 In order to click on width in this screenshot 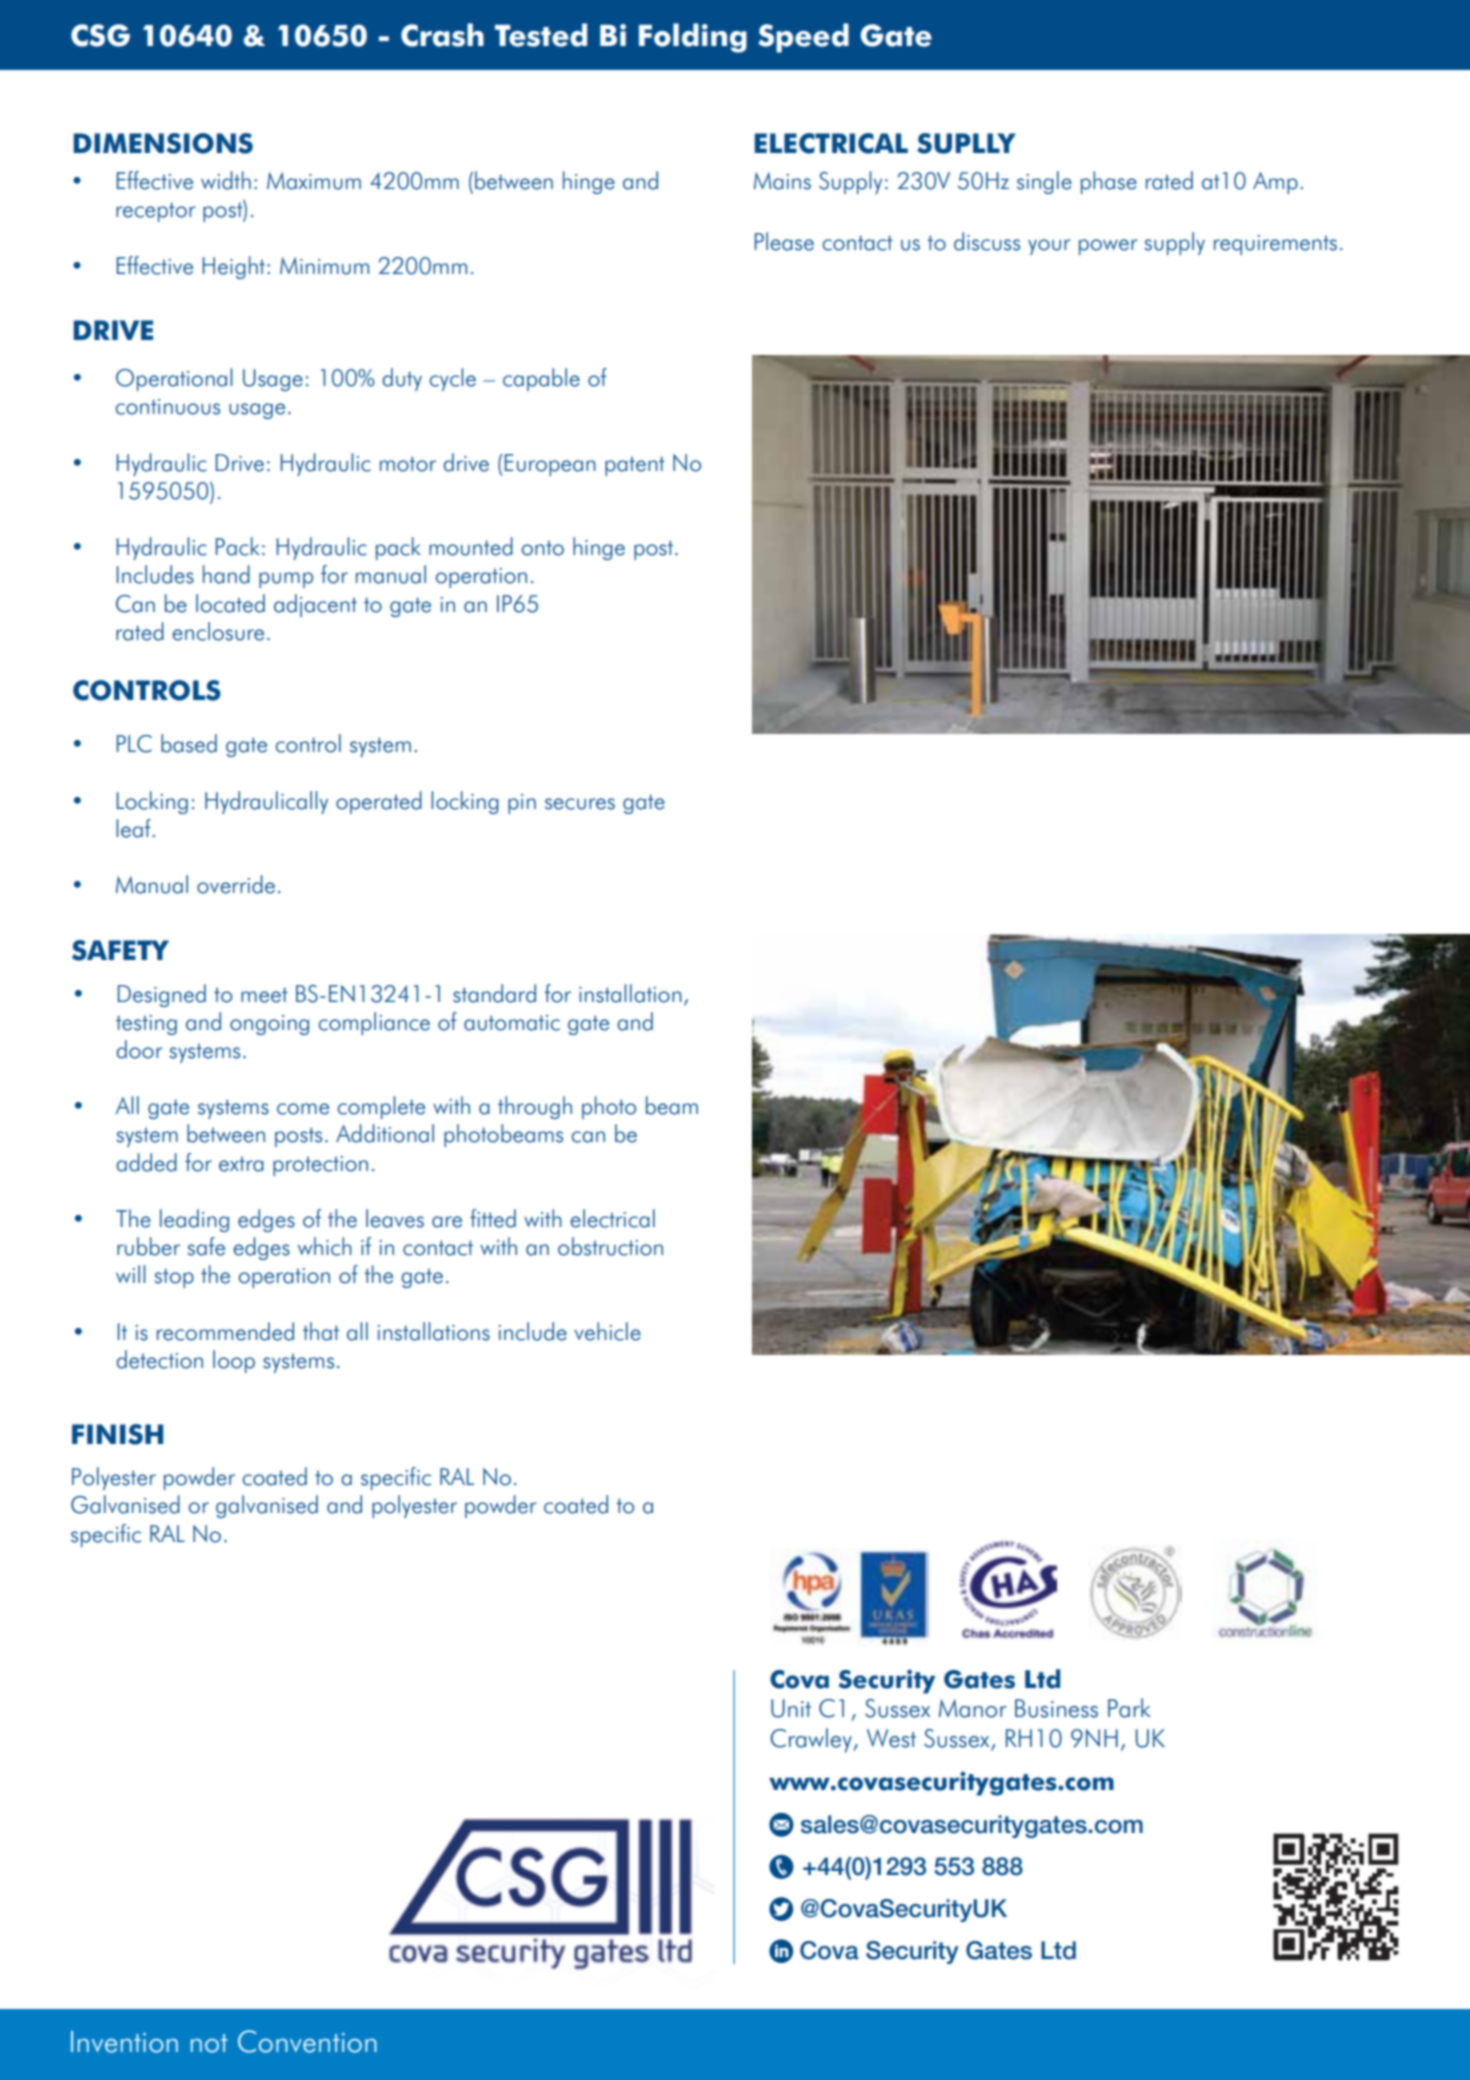, I will do `click(226, 180)`.
